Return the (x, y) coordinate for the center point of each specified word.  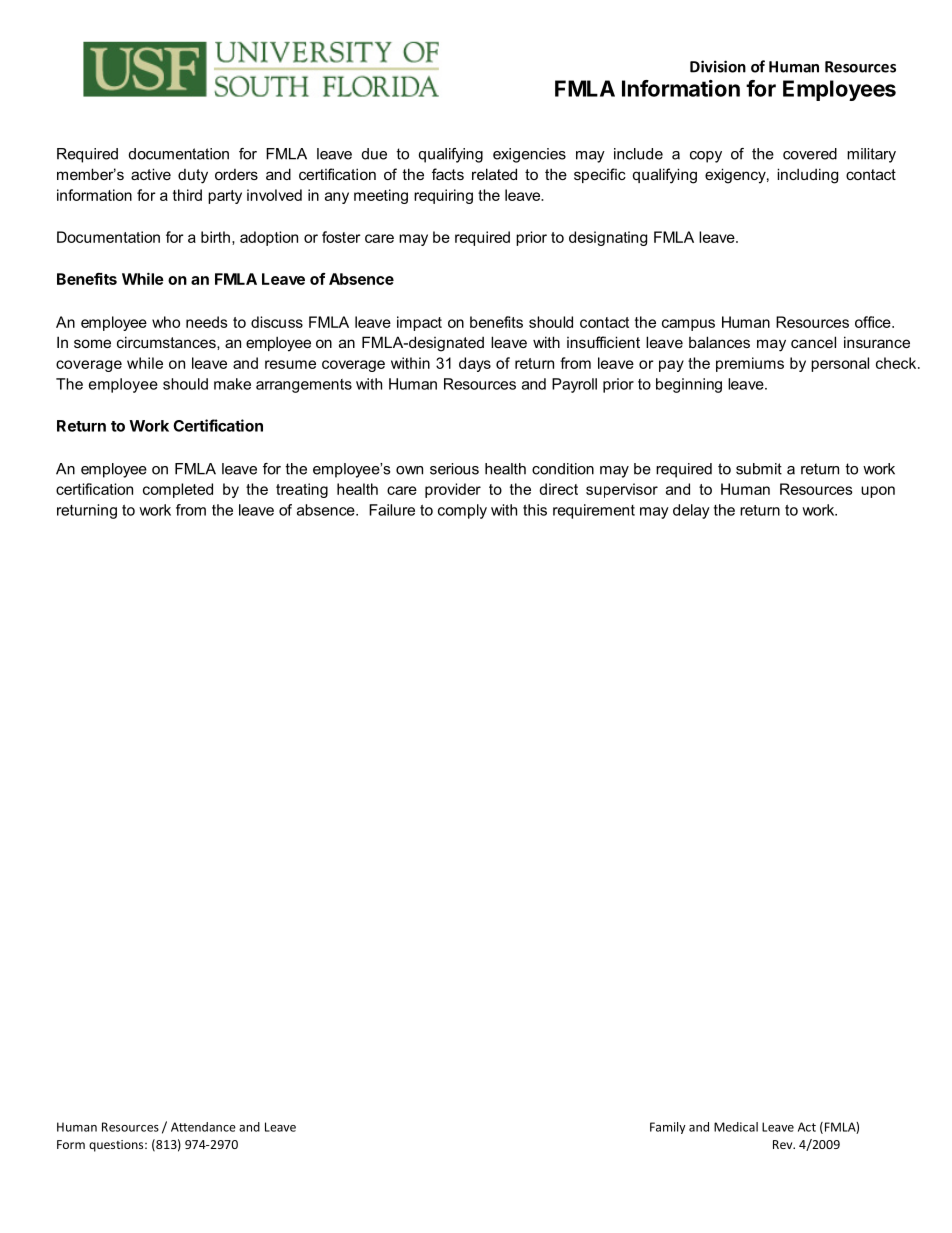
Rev (784, 1144)
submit (759, 469)
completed (178, 490)
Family (668, 1128)
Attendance (203, 1127)
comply (462, 511)
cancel (813, 342)
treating (302, 490)
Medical (736, 1127)
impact (419, 323)
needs (207, 322)
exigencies (529, 155)
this (535, 510)
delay (691, 511)
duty (193, 176)
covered (810, 154)
